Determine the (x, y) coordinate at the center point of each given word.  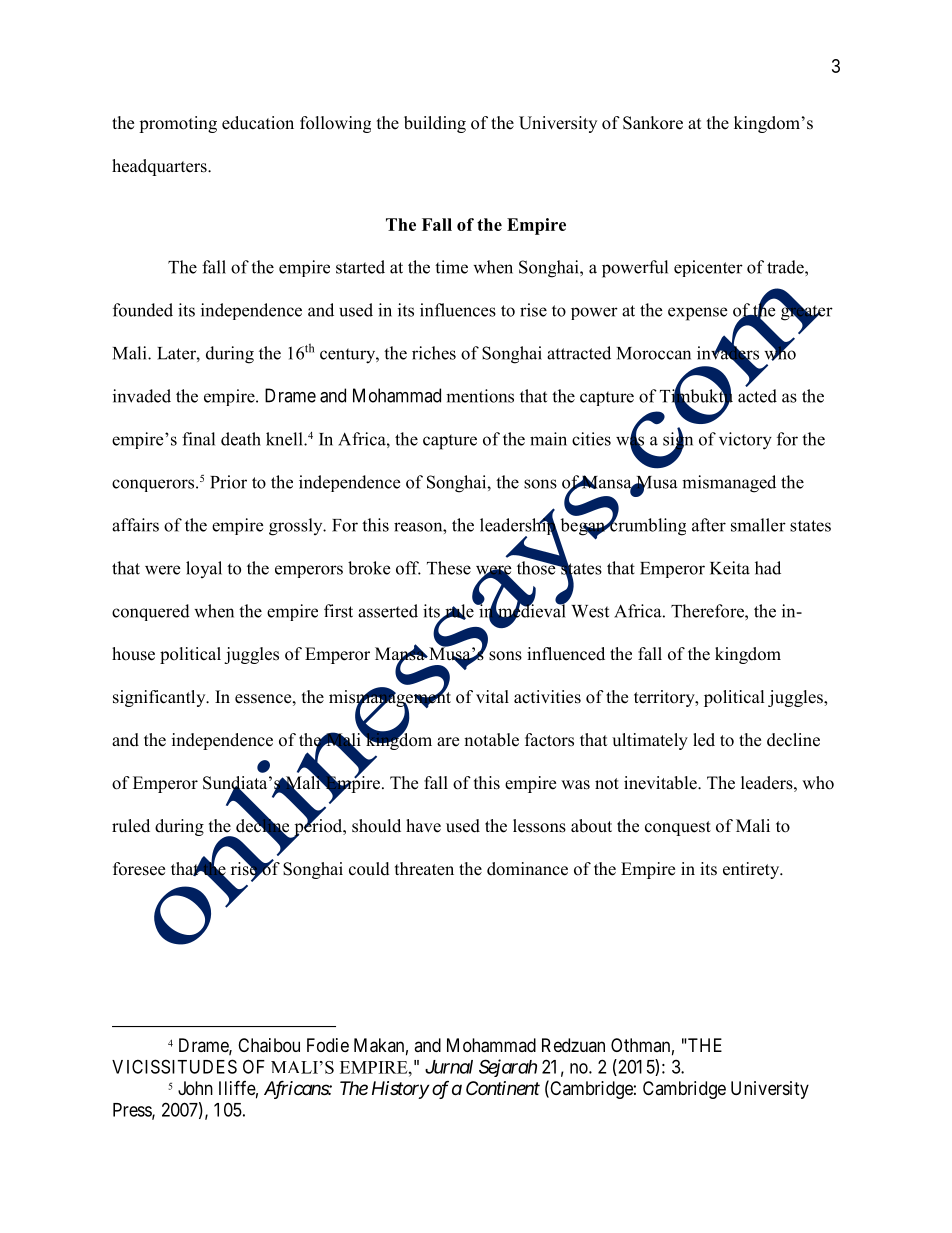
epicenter (708, 268)
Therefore (708, 611)
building (435, 124)
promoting (178, 124)
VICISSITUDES (174, 1066)
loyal (204, 569)
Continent (503, 1088)
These (449, 568)
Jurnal (449, 1067)
